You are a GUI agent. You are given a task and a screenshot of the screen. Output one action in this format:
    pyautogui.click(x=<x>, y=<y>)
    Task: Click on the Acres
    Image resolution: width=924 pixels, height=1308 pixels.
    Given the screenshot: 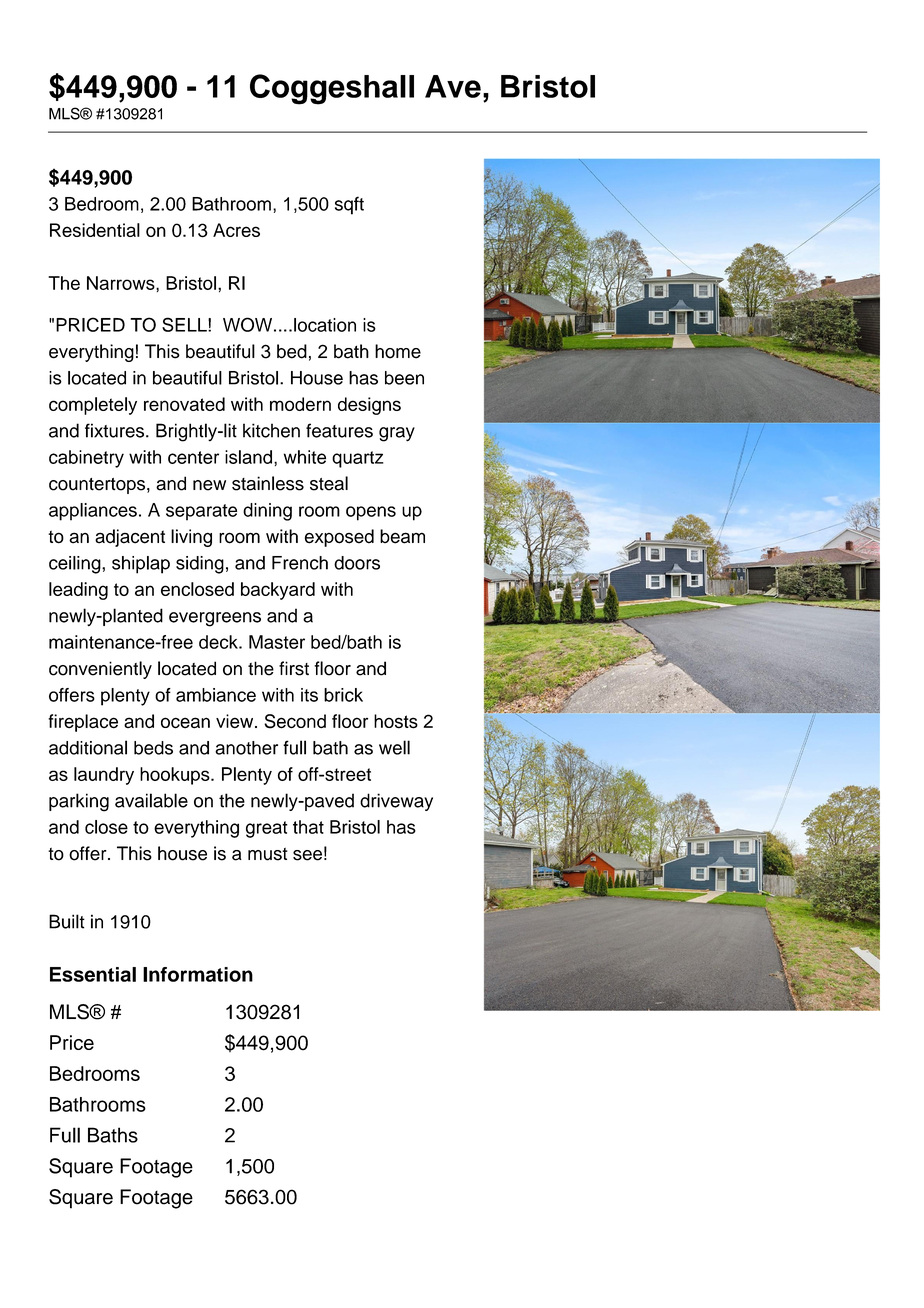 What is the action you would take?
    pyautogui.click(x=236, y=230)
